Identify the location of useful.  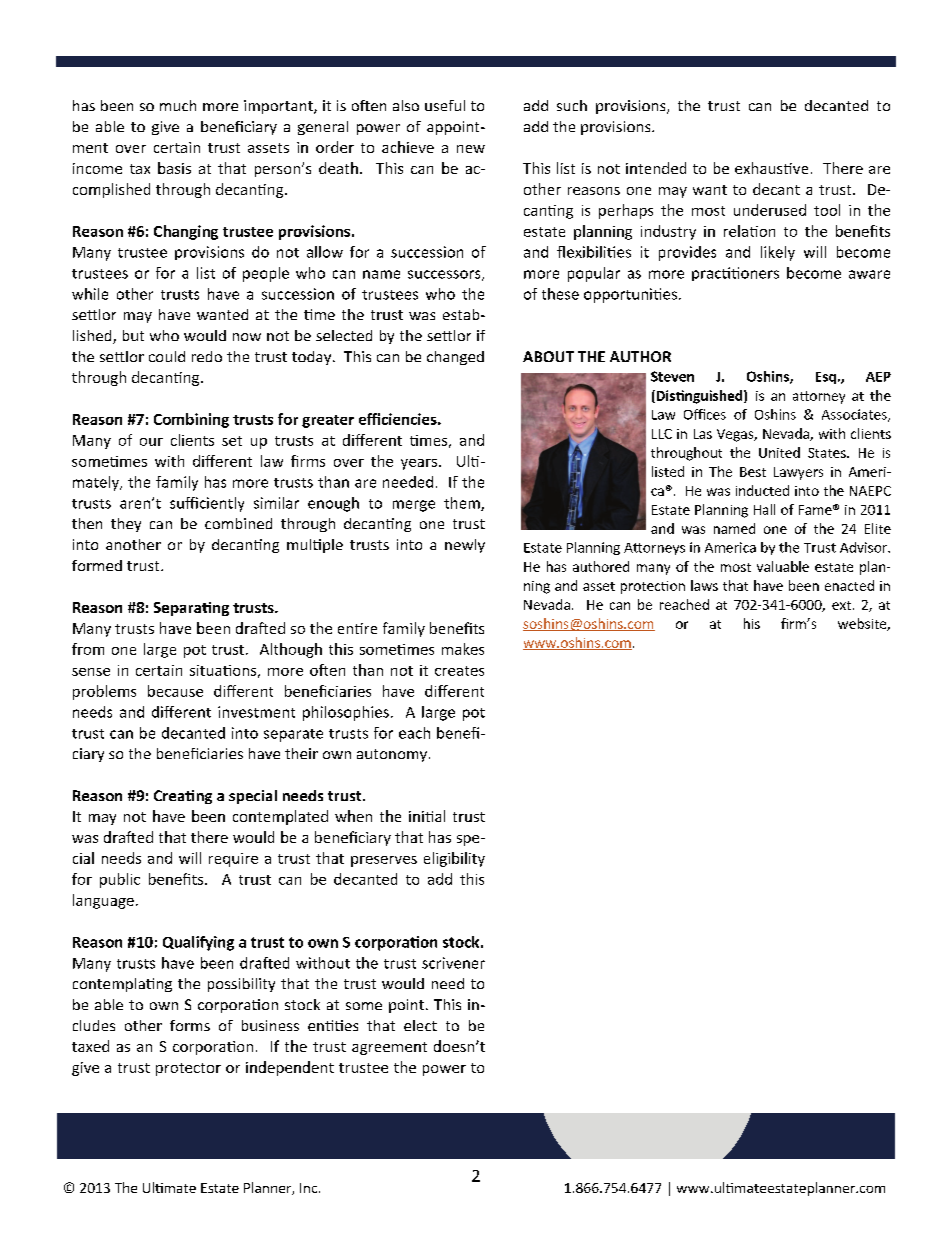
(445, 105).
